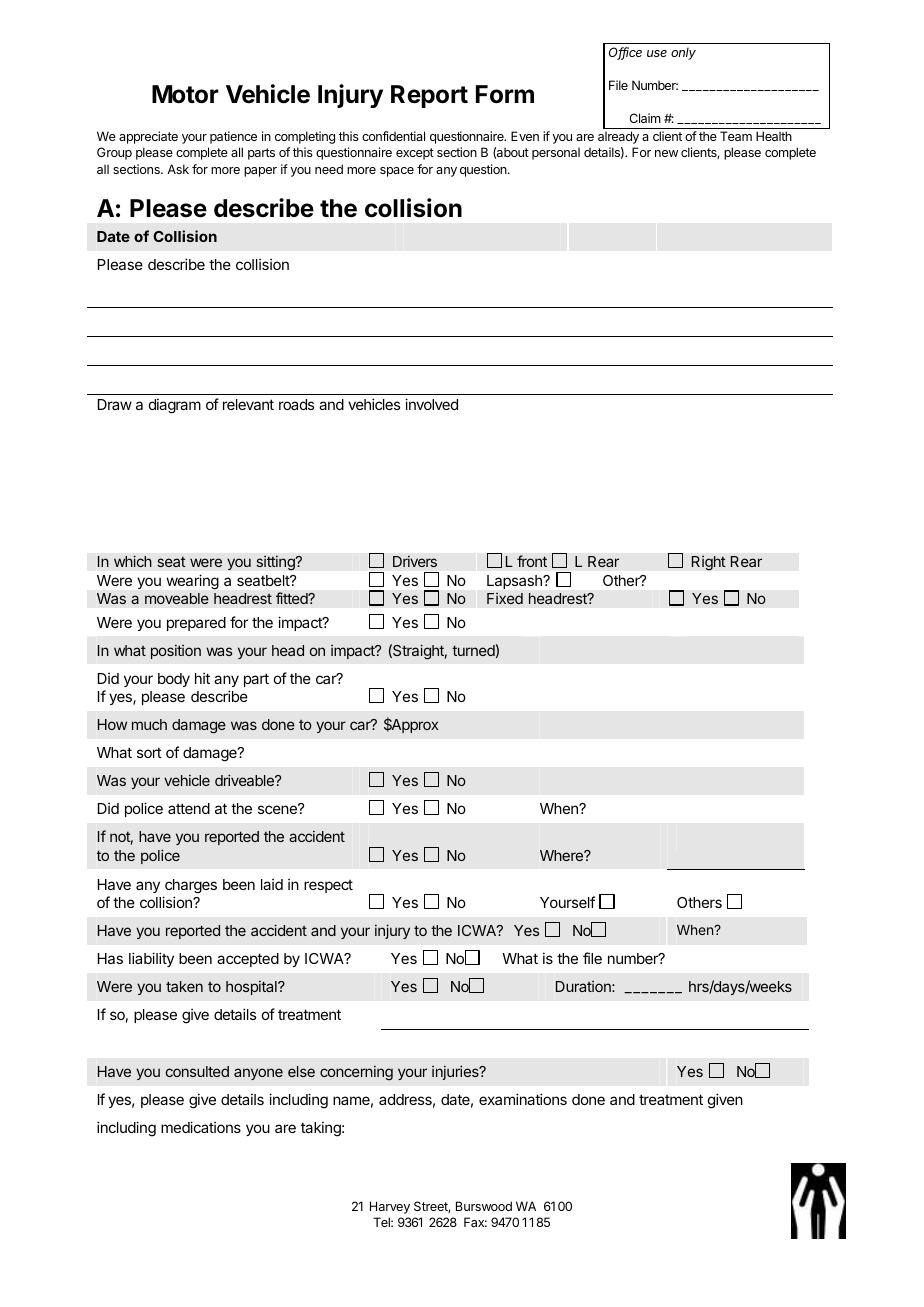  I want to click on Fixed, so click(505, 598).
